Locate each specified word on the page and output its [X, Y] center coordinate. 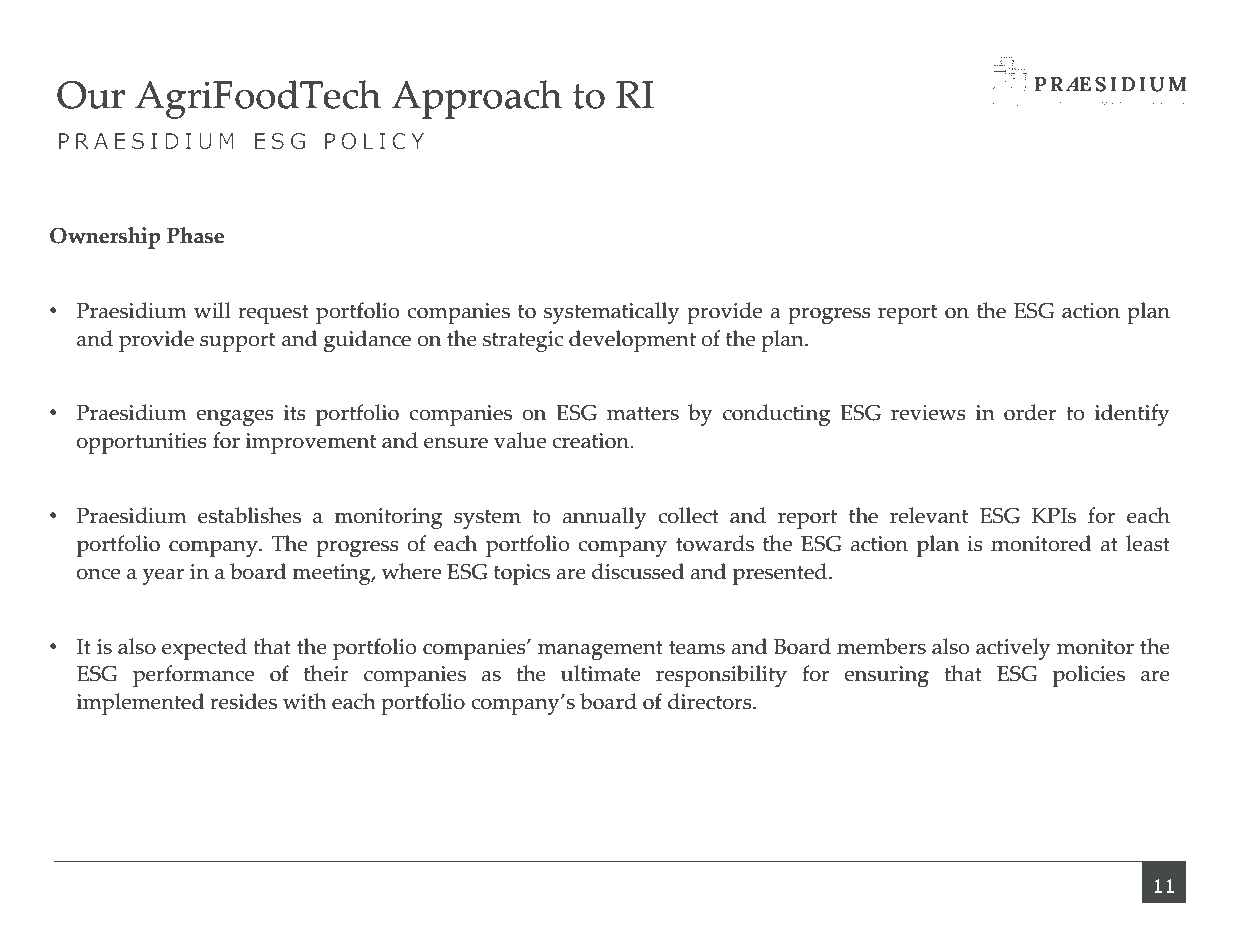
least [1148, 543]
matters [643, 413]
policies [1089, 676]
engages [235, 418]
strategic [523, 341]
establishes [249, 515]
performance [193, 676]
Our [91, 95]
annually [604, 518]
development [632, 341]
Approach [477, 99]
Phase [195, 235]
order [1030, 412]
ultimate [601, 673]
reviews [928, 413]
